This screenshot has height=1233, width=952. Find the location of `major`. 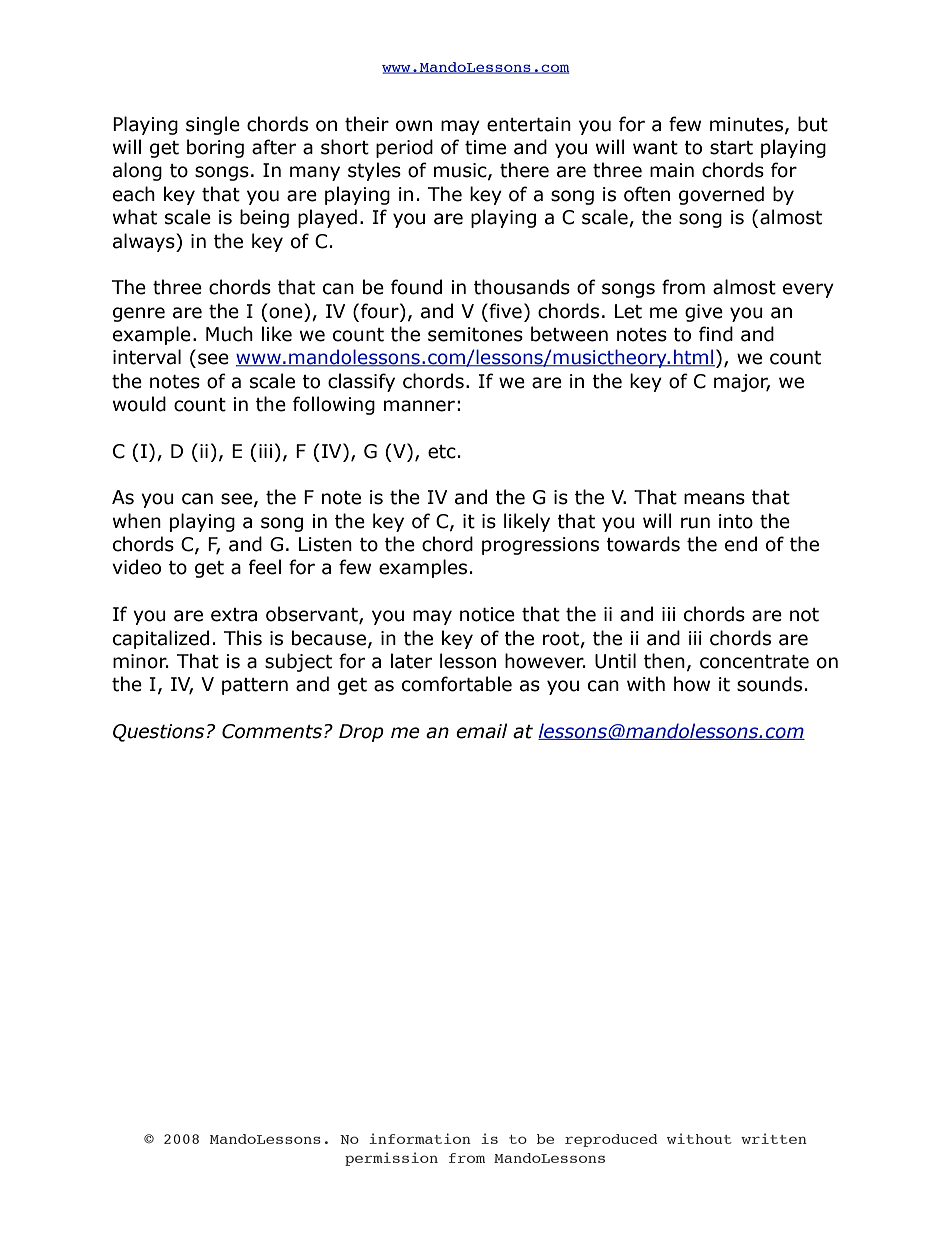

major is located at coordinates (742, 383).
